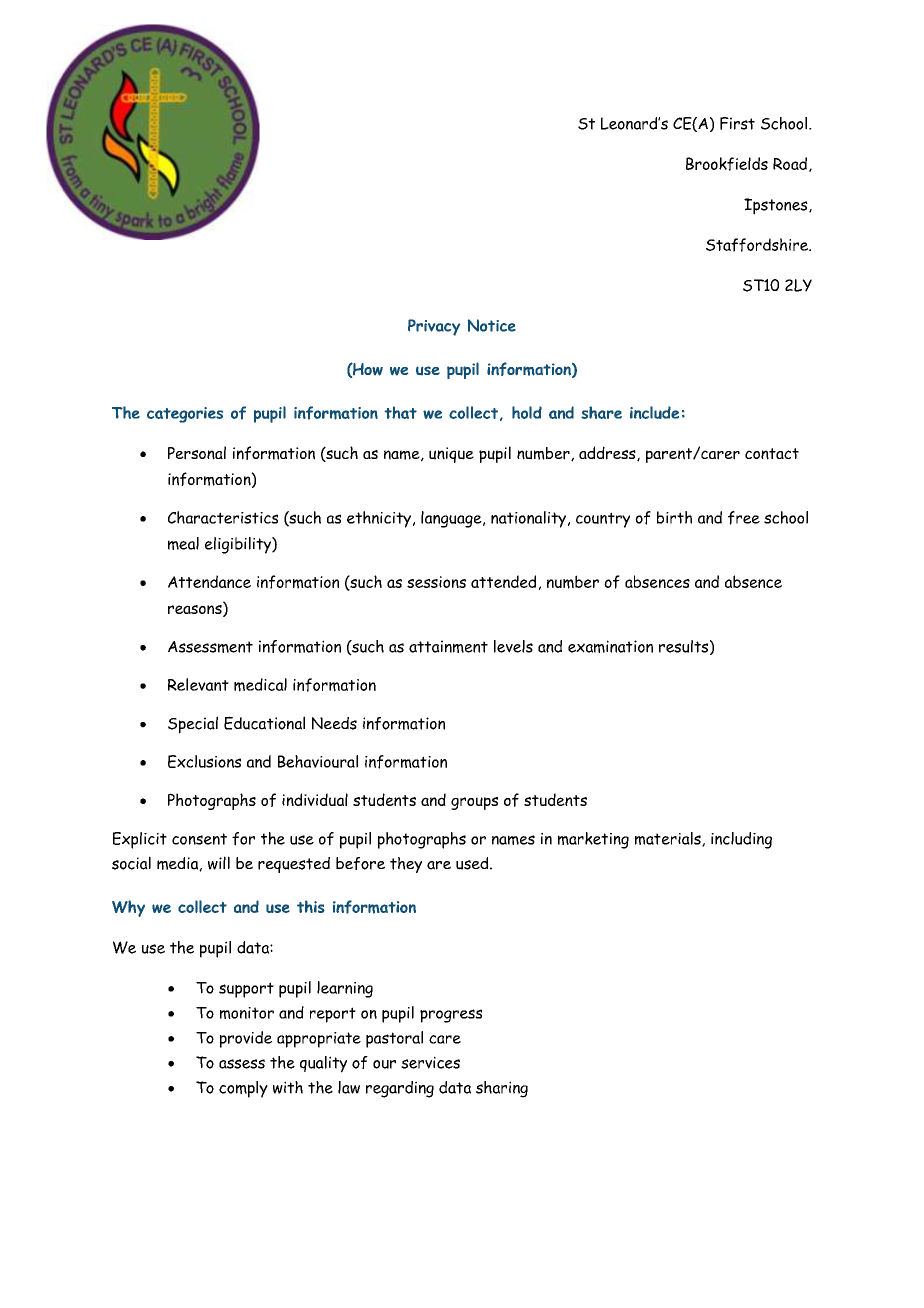 This document has height=1308, width=924. What do you see at coordinates (430, 1062) in the document?
I see `services` at bounding box center [430, 1062].
